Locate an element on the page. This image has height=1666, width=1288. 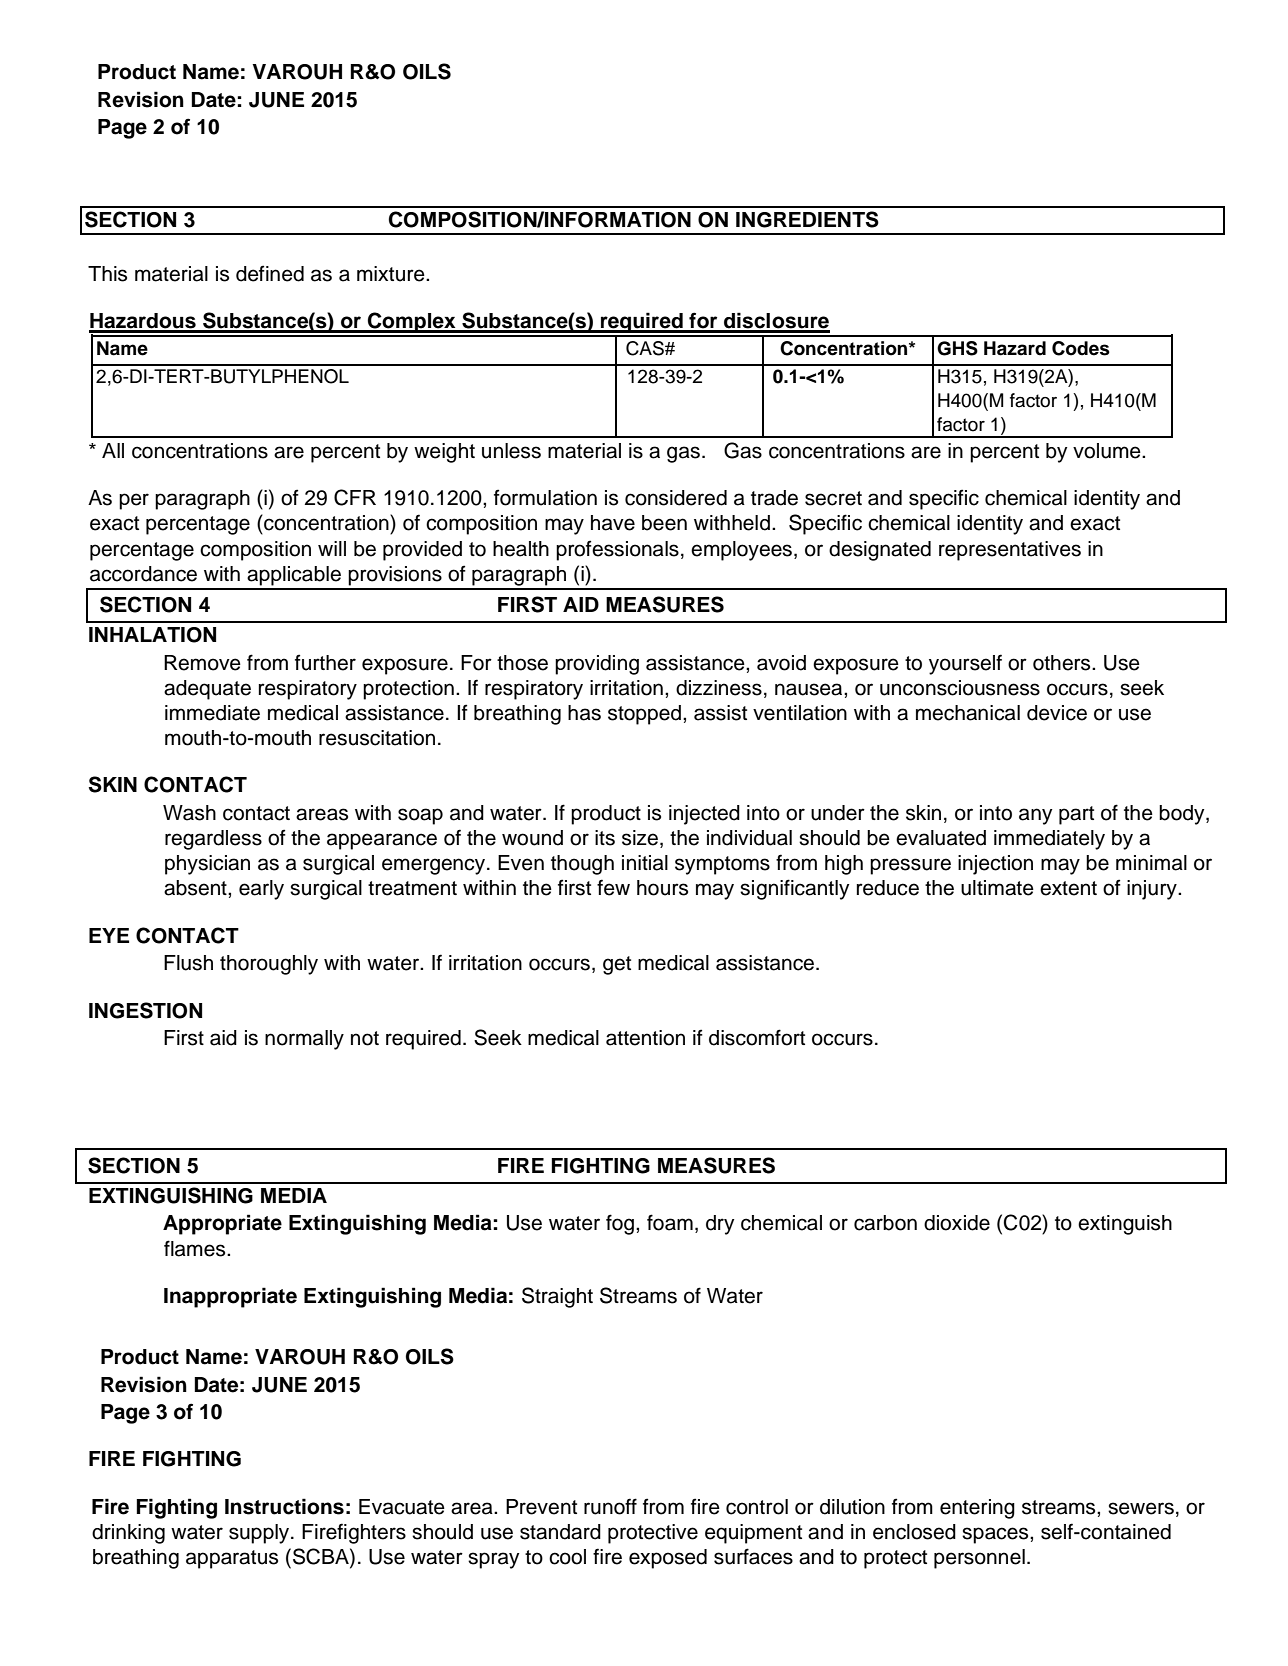
others is located at coordinates (1063, 663).
